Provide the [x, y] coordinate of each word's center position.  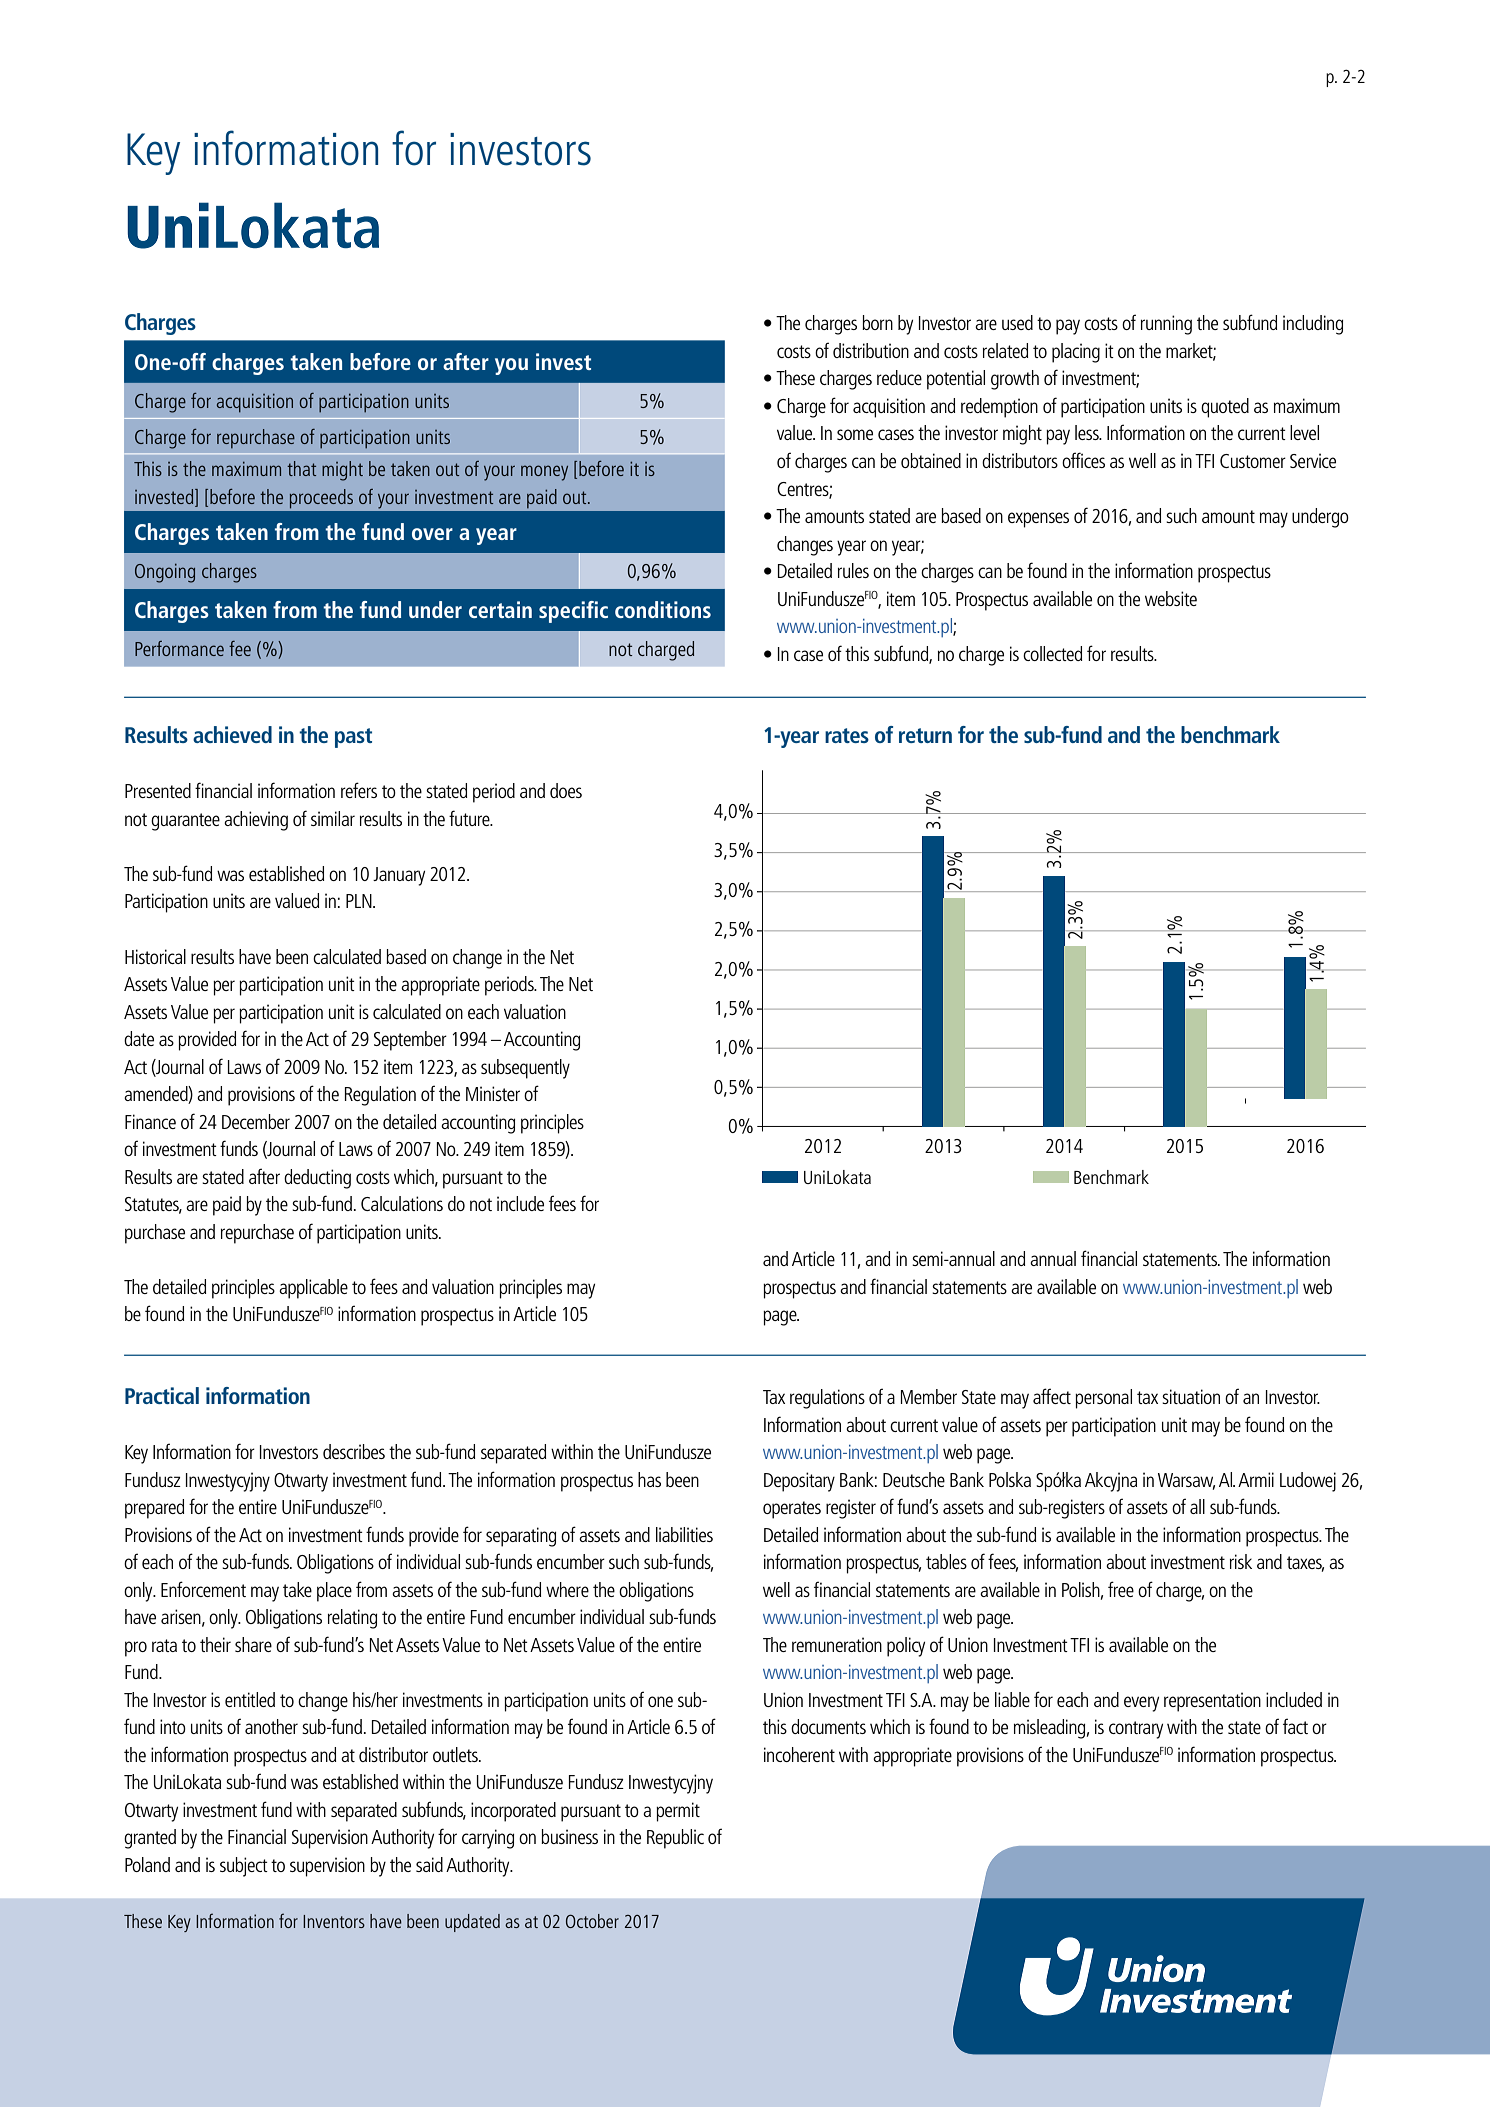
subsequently [525, 1069]
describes [354, 1451]
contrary [1136, 1730]
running [1166, 325]
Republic [675, 1839]
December [256, 1121]
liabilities [684, 1534]
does [566, 790]
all [1197, 1506]
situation [1191, 1396]
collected [1052, 653]
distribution [871, 350]
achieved [232, 734]
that [301, 468]
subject [244, 1867]
